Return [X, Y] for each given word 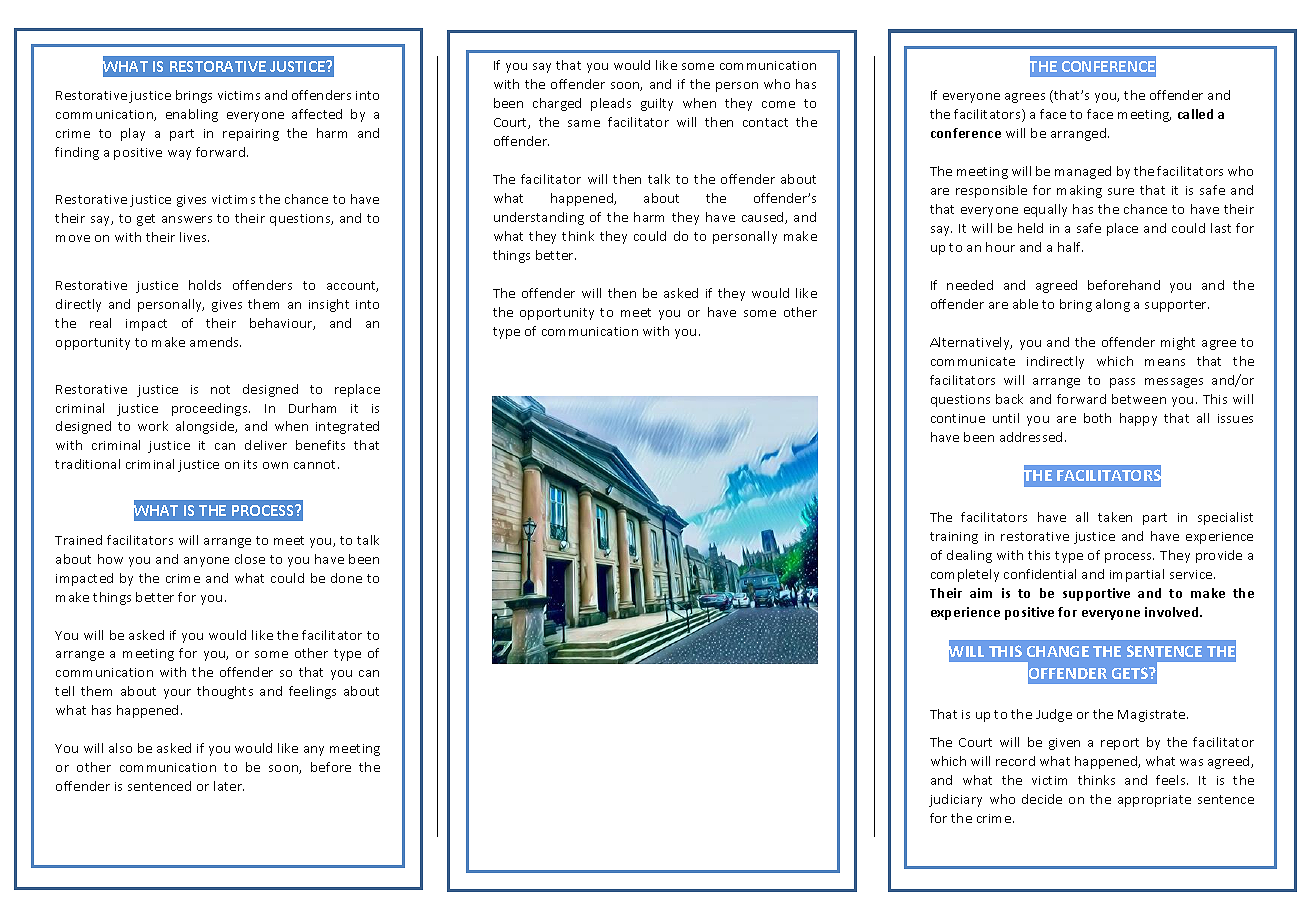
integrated [347, 427]
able [1025, 304]
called [1195, 114]
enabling [192, 115]
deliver [266, 445]
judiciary [955, 800]
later [229, 786]
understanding [539, 218]
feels [1172, 780]
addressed [1031, 437]
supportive [1096, 594]
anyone [206, 562]
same [584, 123]
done [346, 578]
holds [205, 285]
